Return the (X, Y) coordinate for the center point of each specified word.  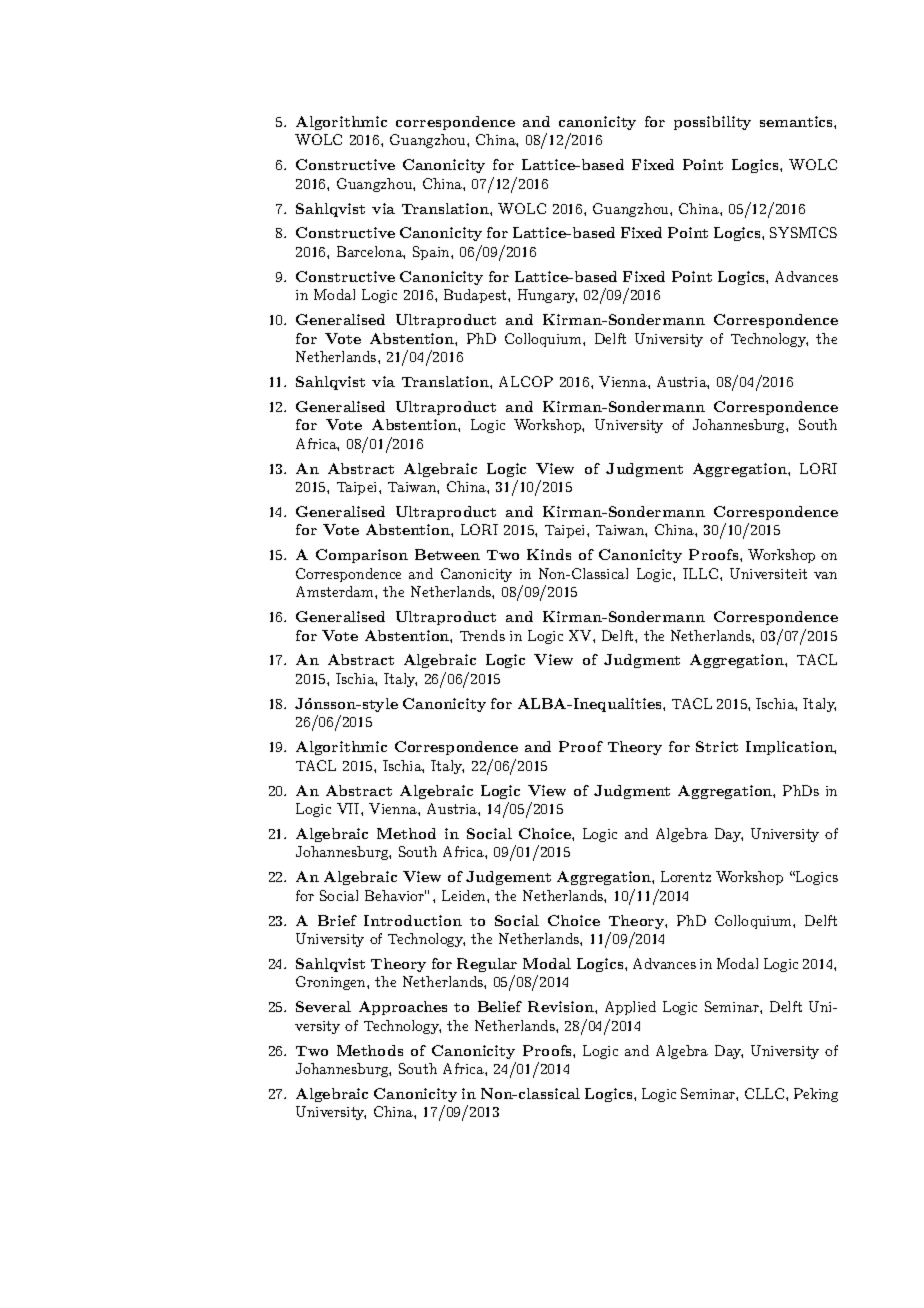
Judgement (508, 878)
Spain (432, 253)
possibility (712, 123)
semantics (797, 121)
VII (349, 808)
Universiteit (768, 573)
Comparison (362, 556)
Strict (717, 746)
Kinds (549, 554)
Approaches (403, 1008)
